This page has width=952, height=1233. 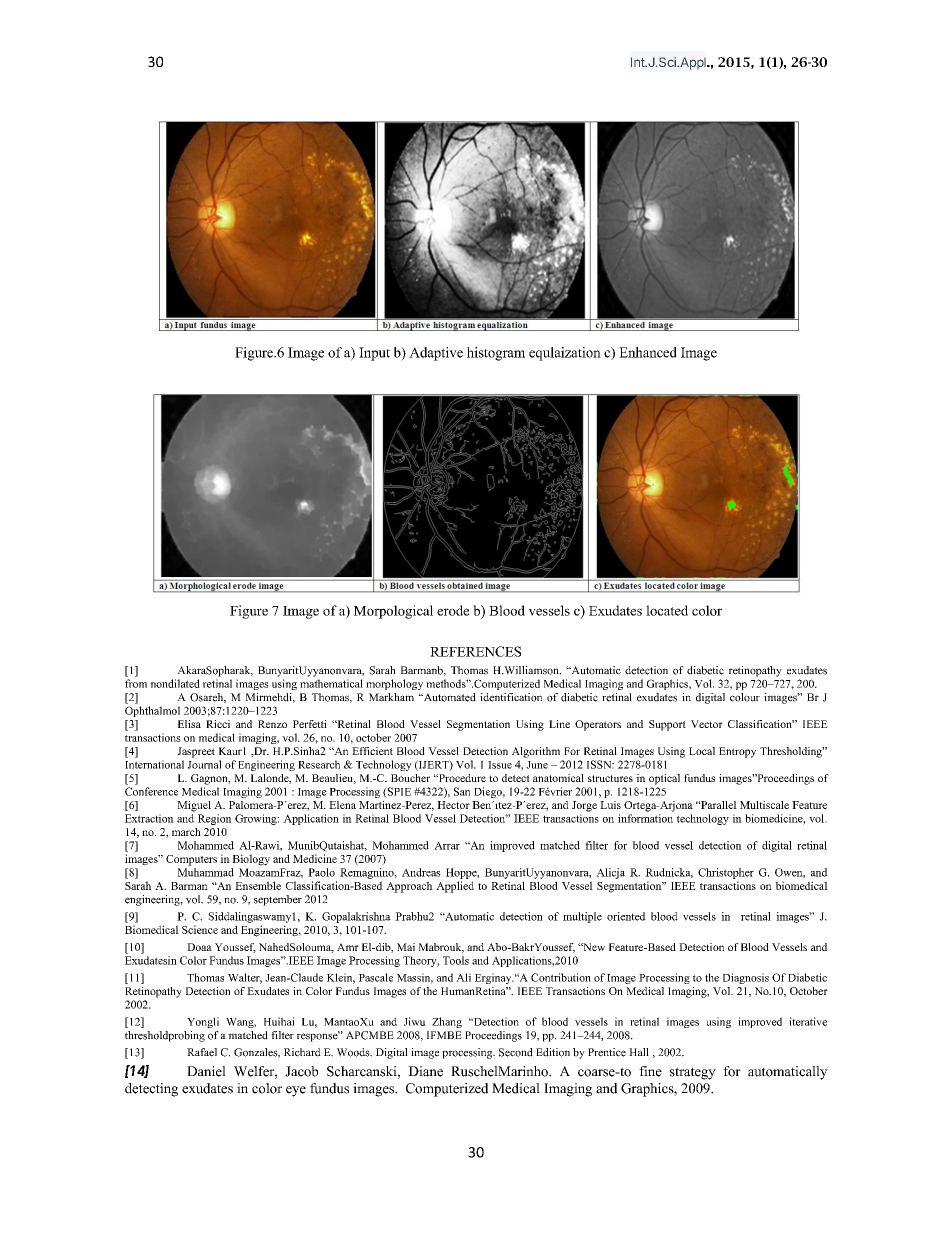 What do you see at coordinates (648, 352) in the page?
I see `Enhanced` at bounding box center [648, 352].
